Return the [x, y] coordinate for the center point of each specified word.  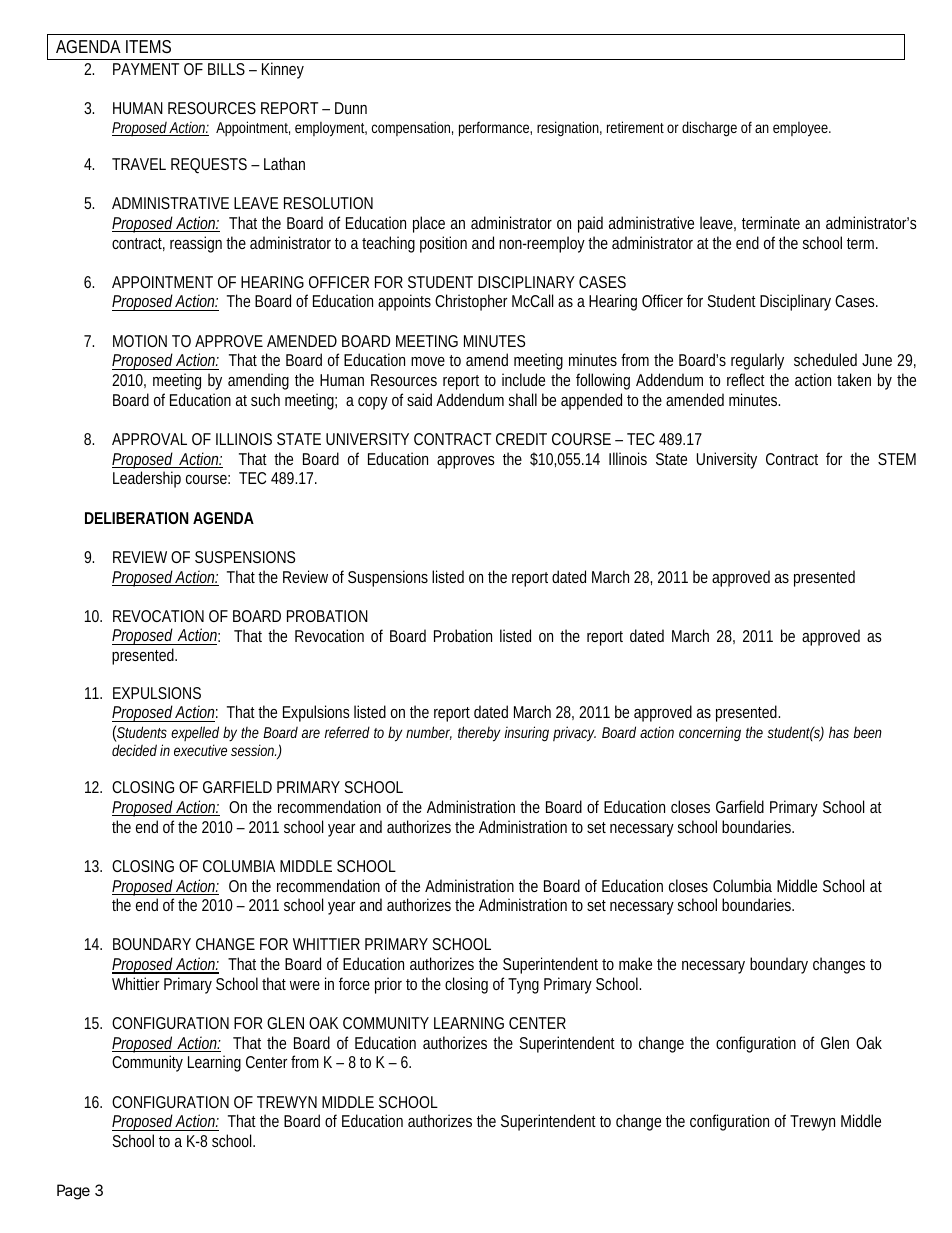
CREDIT [521, 439]
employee [800, 129]
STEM [897, 459]
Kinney [283, 70]
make [635, 963]
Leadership [147, 479]
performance [494, 129]
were [305, 985]
